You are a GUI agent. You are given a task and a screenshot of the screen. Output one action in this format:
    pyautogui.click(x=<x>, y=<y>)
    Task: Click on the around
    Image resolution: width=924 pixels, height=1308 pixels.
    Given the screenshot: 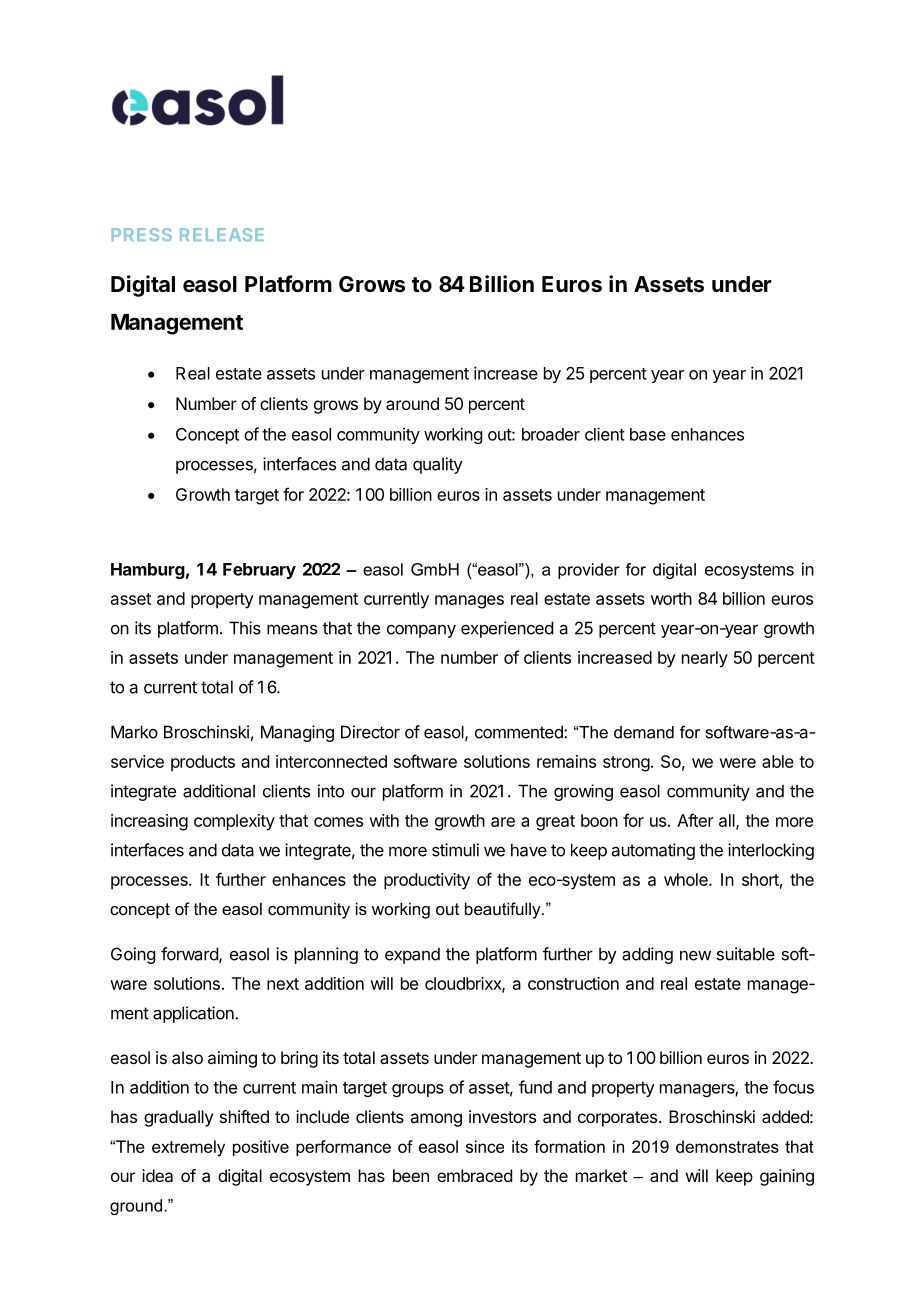 What is the action you would take?
    pyautogui.click(x=412, y=403)
